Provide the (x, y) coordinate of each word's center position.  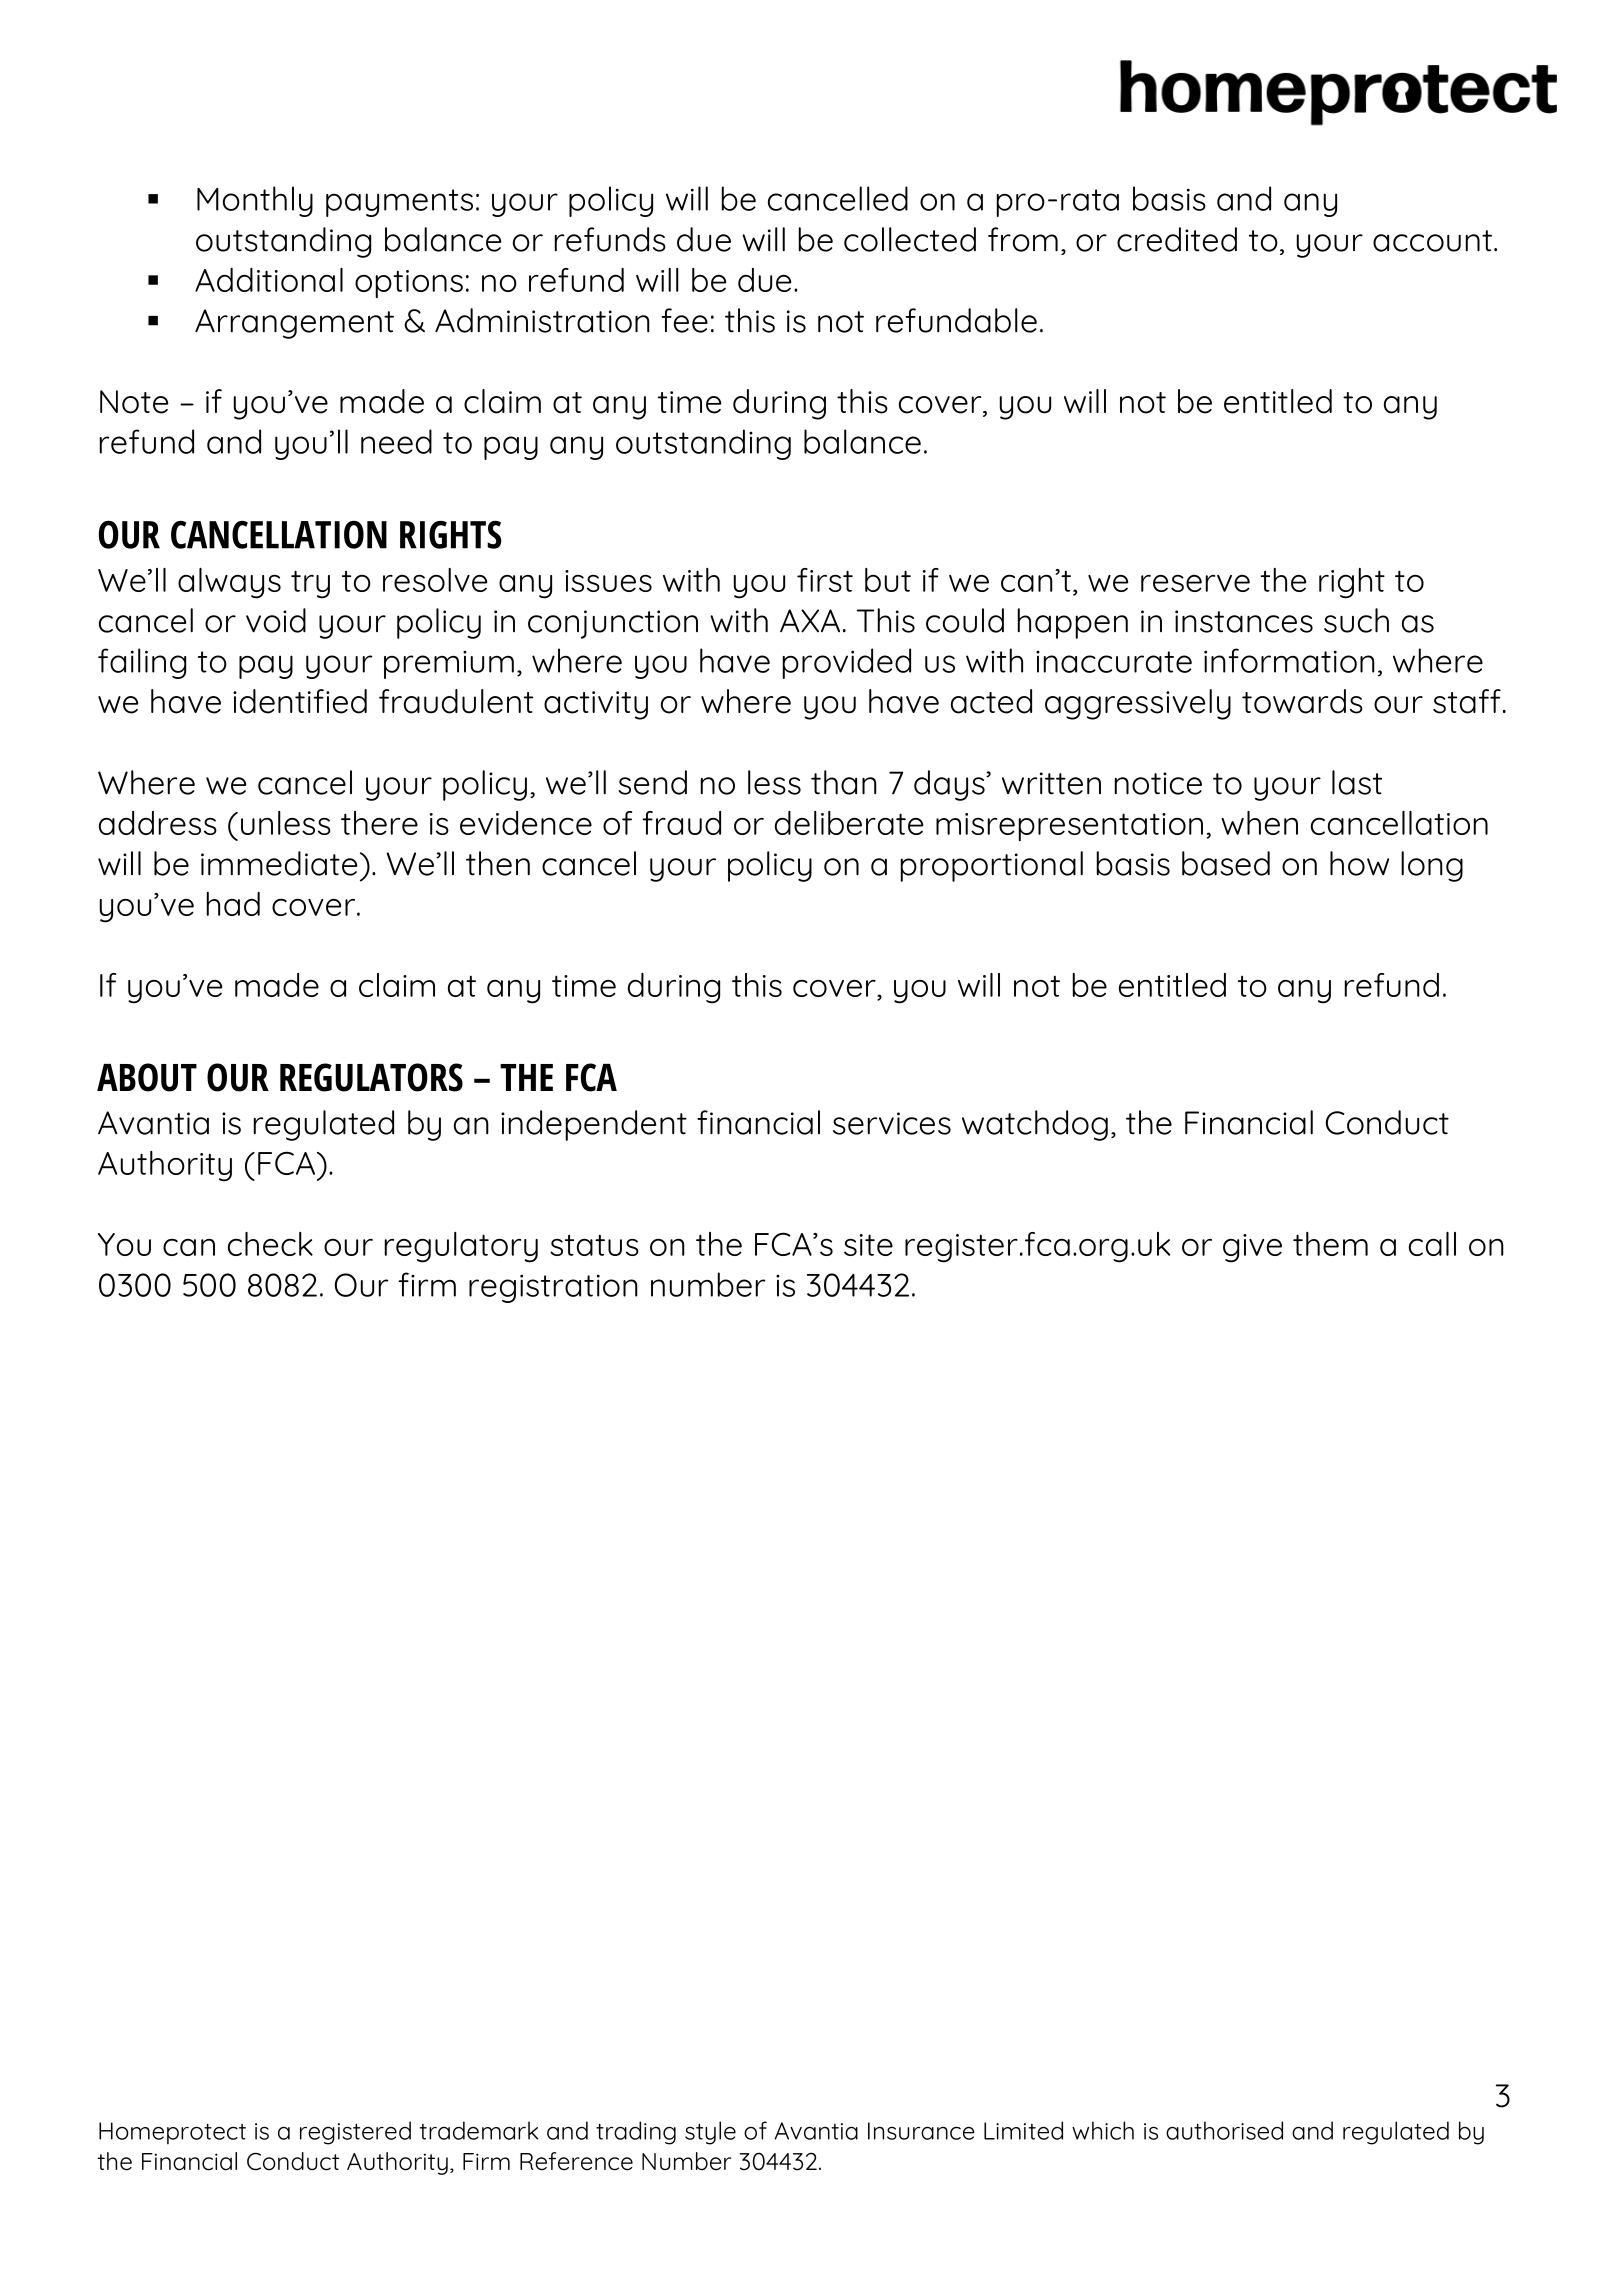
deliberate (849, 823)
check (270, 1244)
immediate (279, 863)
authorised (1224, 2130)
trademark (478, 2130)
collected (910, 239)
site (868, 1245)
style (710, 2133)
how (1359, 863)
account (1432, 241)
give (1252, 1248)
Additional (269, 280)
